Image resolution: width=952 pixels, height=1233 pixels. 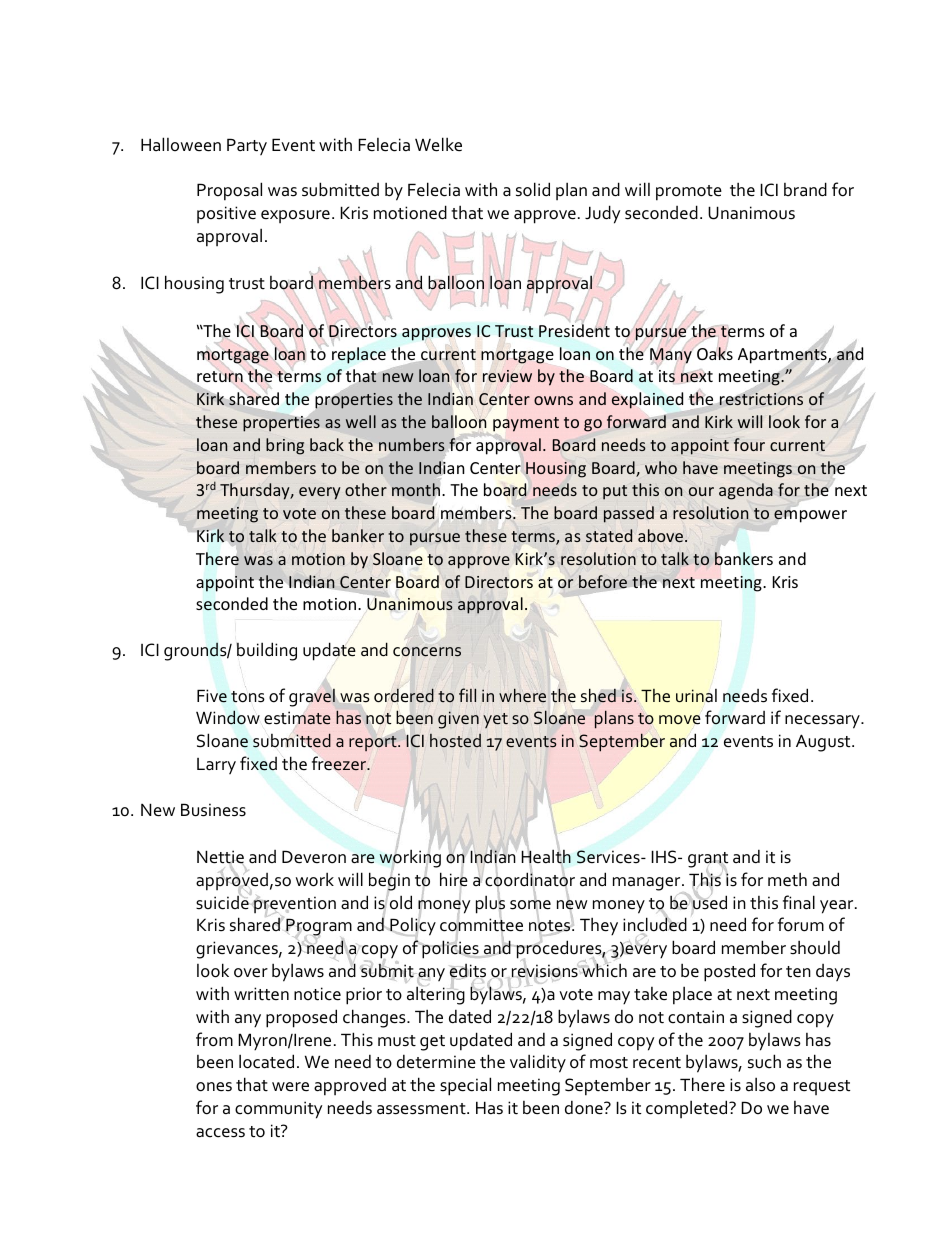 What do you see at coordinates (530, 880) in the image?
I see `coordinator` at bounding box center [530, 880].
